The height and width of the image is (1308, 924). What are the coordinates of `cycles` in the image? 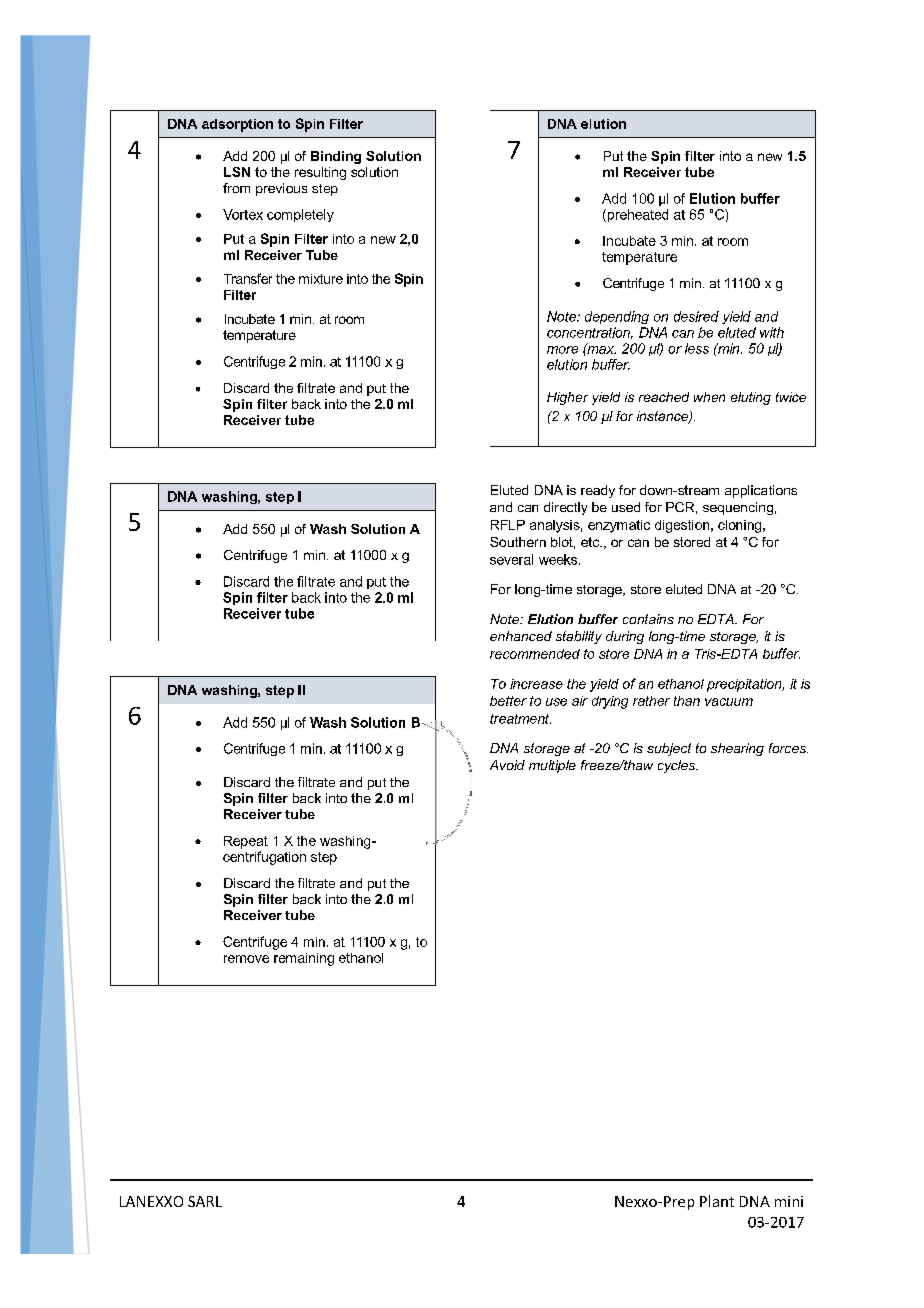 It's located at (678, 766).
